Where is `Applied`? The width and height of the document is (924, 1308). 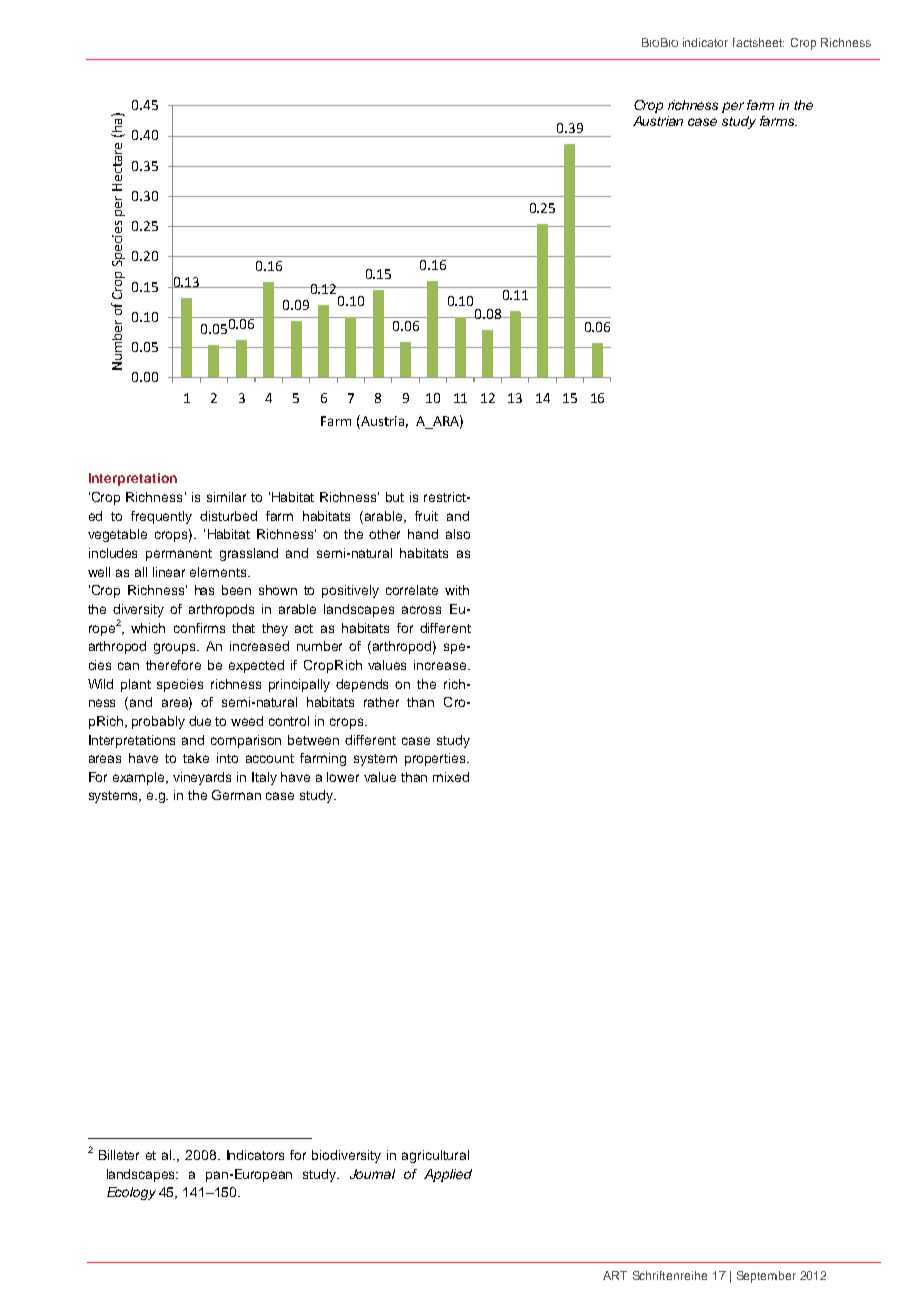 Applied is located at coordinates (448, 1175).
